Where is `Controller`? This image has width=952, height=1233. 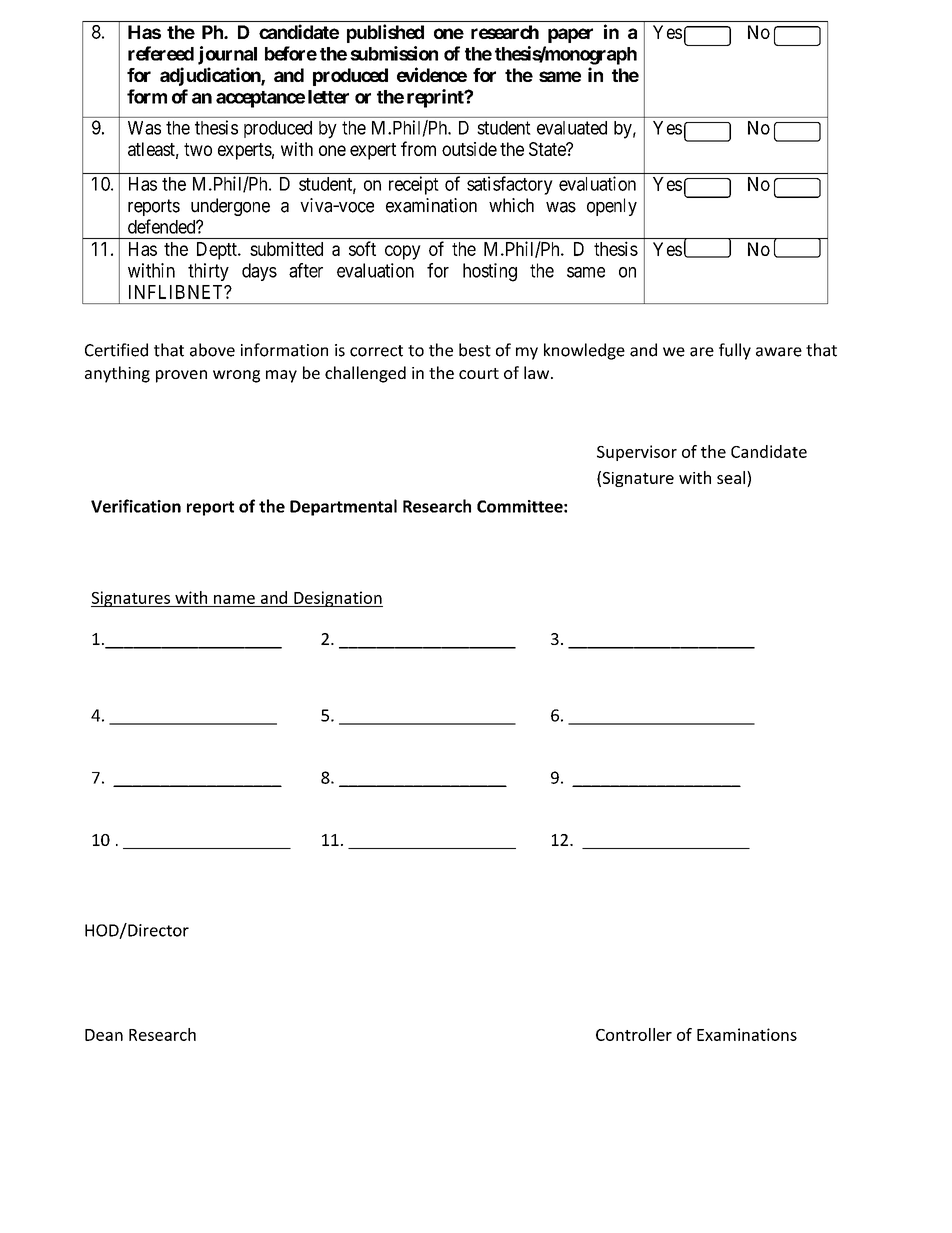 Controller is located at coordinates (634, 1034).
